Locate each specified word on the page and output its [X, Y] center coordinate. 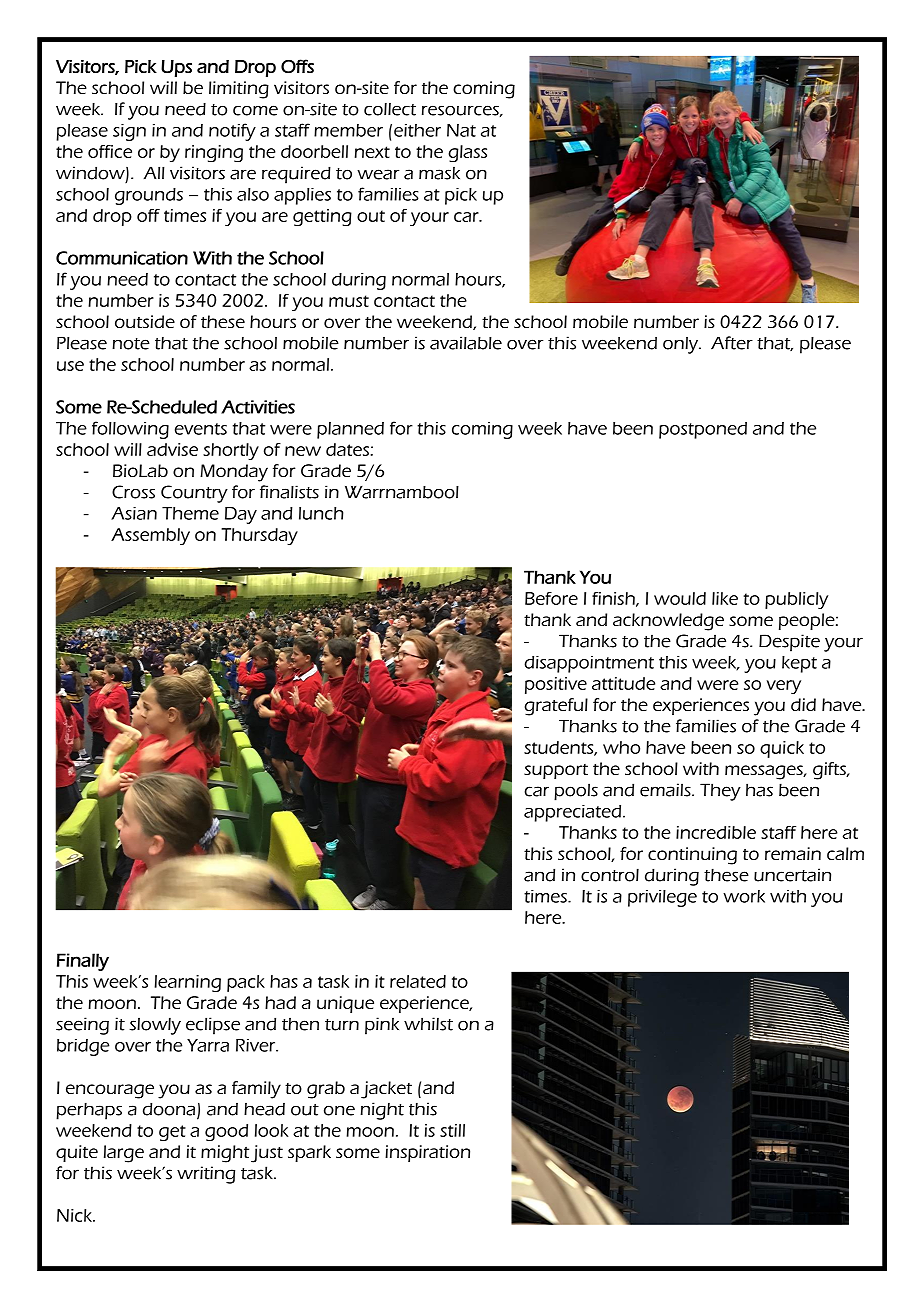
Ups [176, 68]
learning [187, 983]
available [466, 343]
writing [206, 1175]
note [131, 344]
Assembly [150, 536]
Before [551, 598]
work [744, 896]
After [732, 343]
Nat [461, 130]
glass [467, 153]
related [418, 981]
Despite [789, 643]
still [452, 1130]
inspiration [427, 1153]
